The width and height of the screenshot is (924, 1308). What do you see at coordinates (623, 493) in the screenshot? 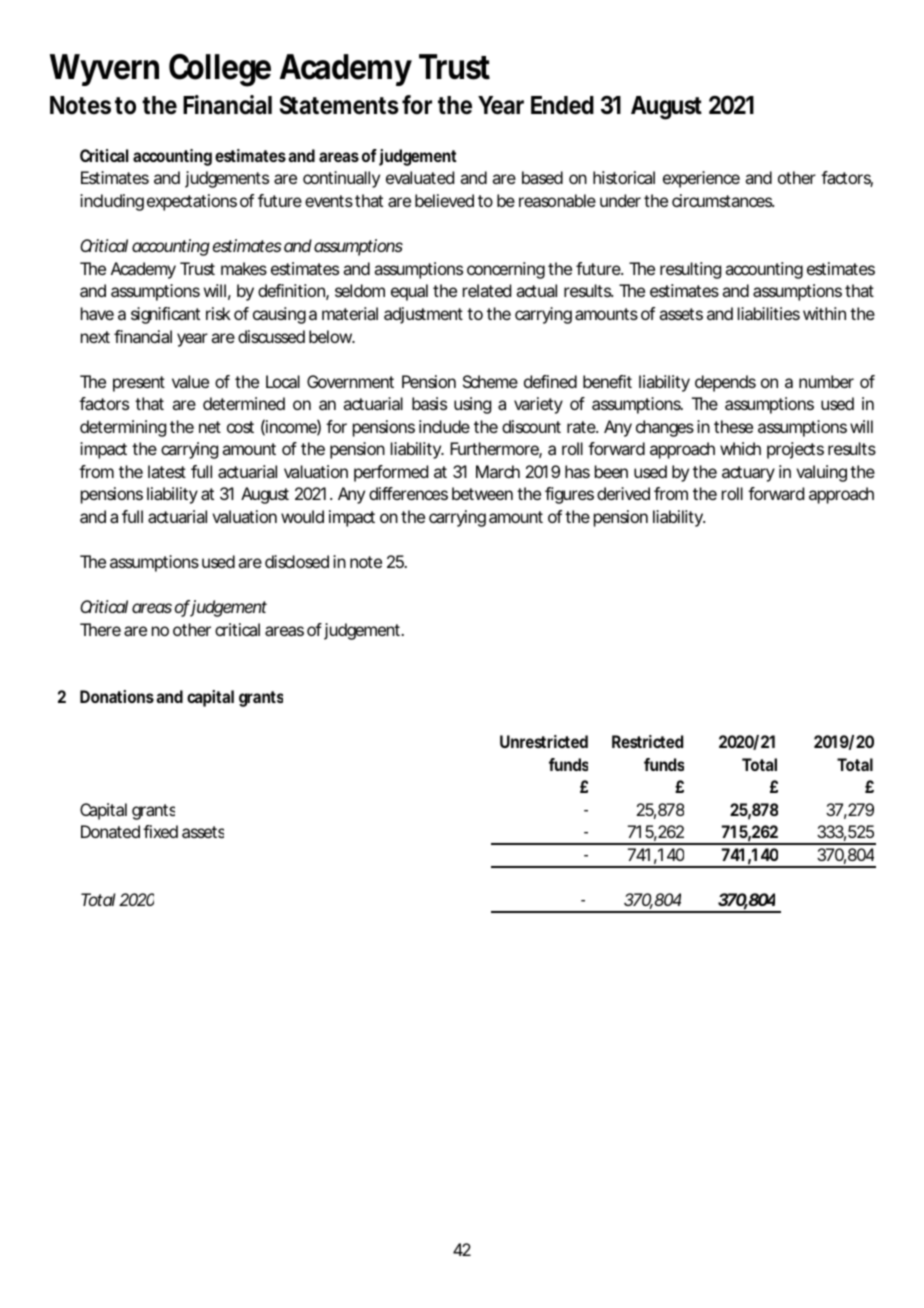
I see `derived` at bounding box center [623, 493].
